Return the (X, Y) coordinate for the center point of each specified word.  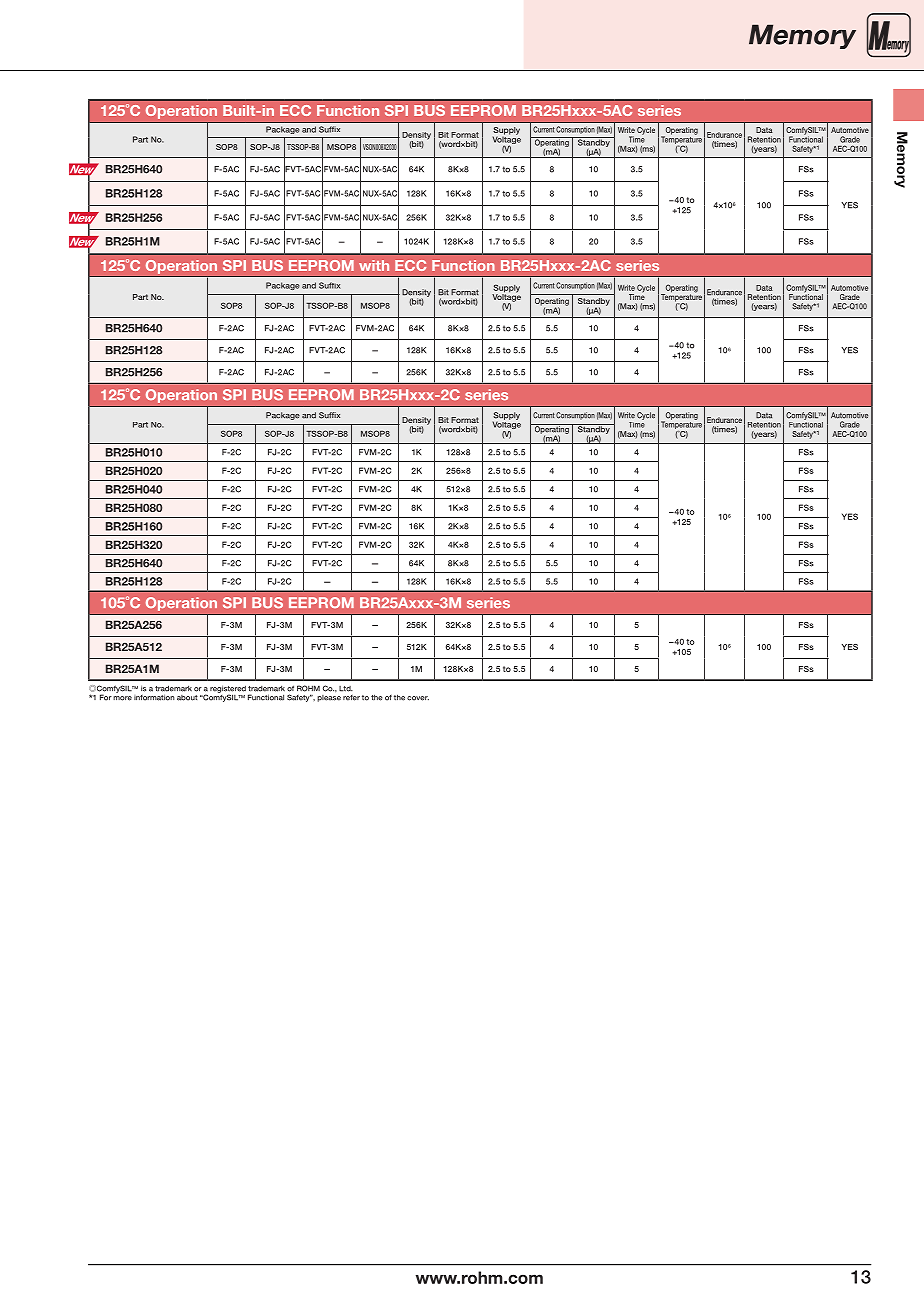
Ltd (346, 689)
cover (418, 698)
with (374, 265)
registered (228, 690)
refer (351, 698)
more (122, 698)
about (187, 698)
